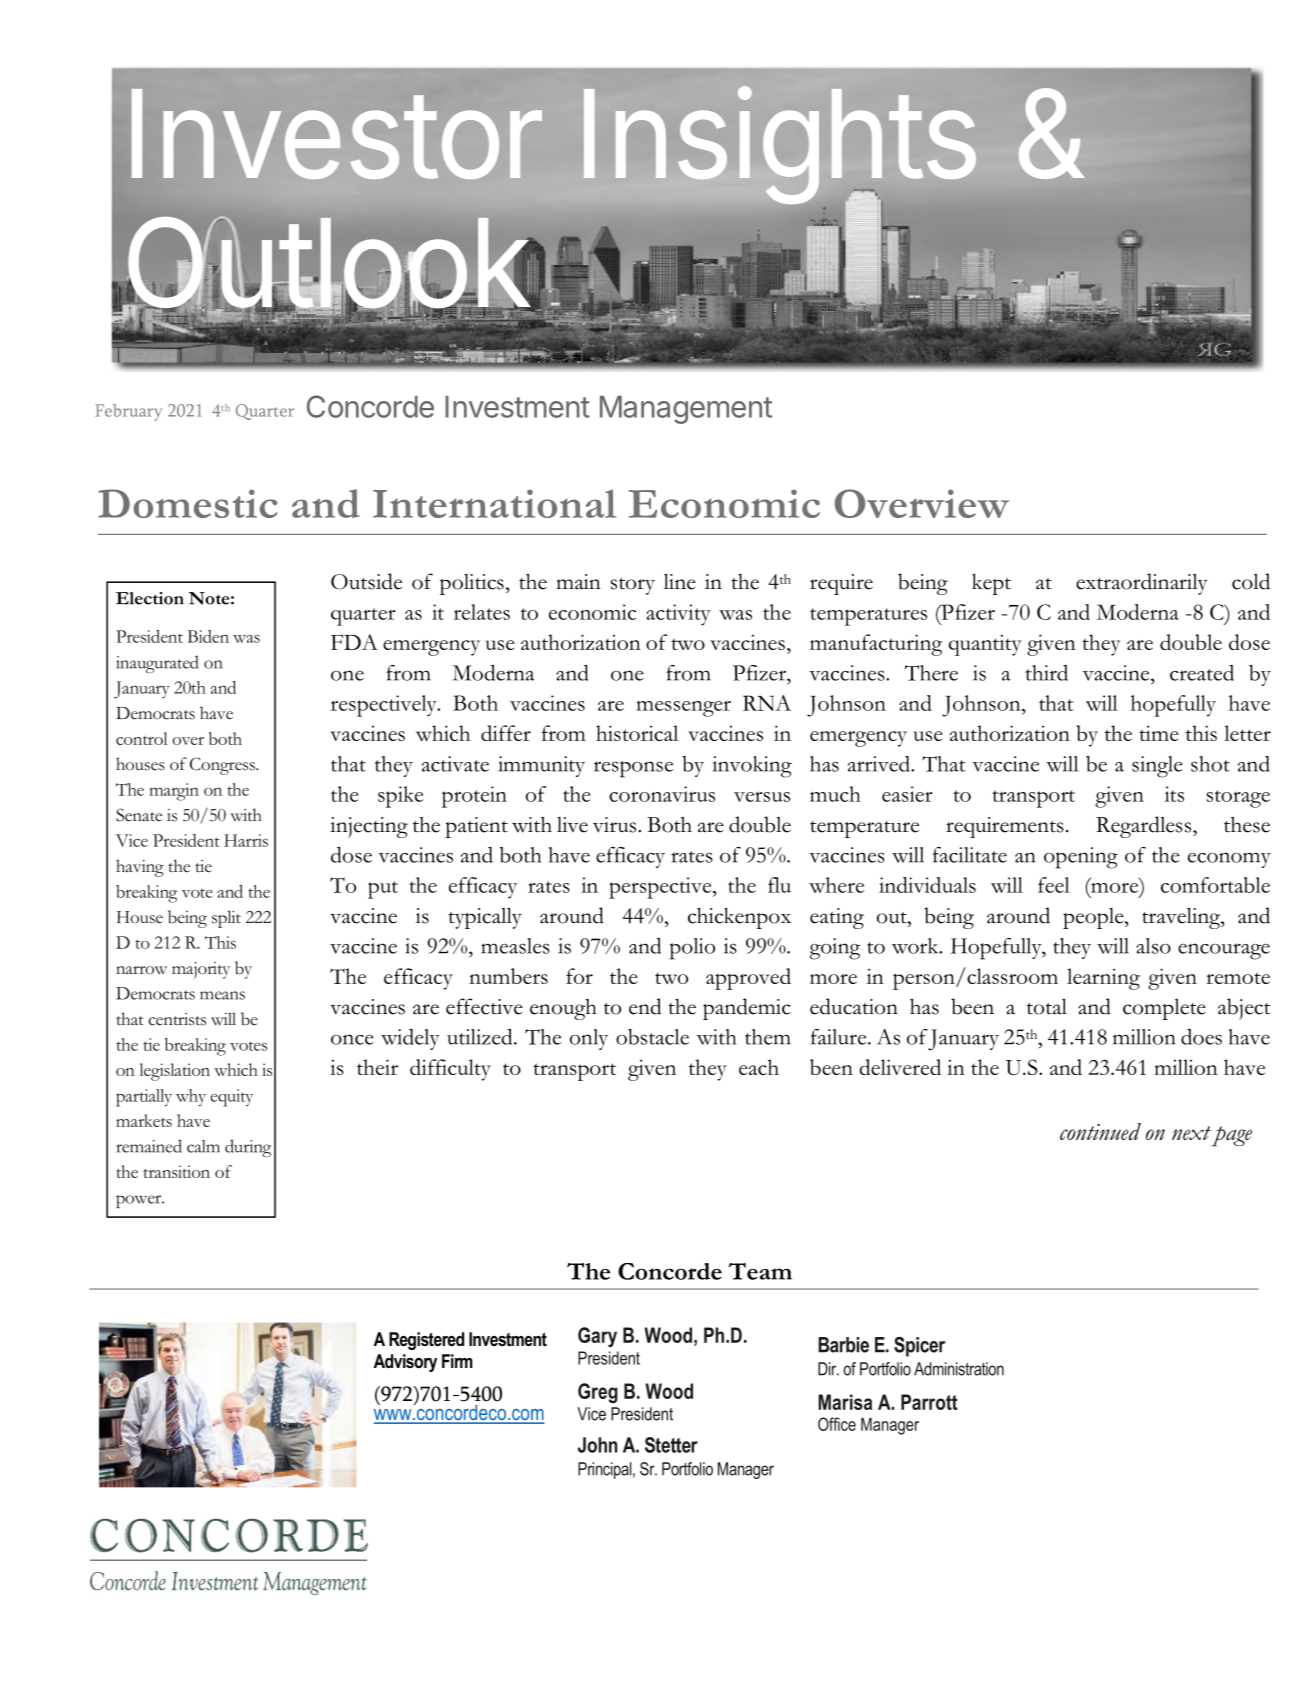  What do you see at coordinates (959, 1369) in the screenshot?
I see `Administration` at bounding box center [959, 1369].
